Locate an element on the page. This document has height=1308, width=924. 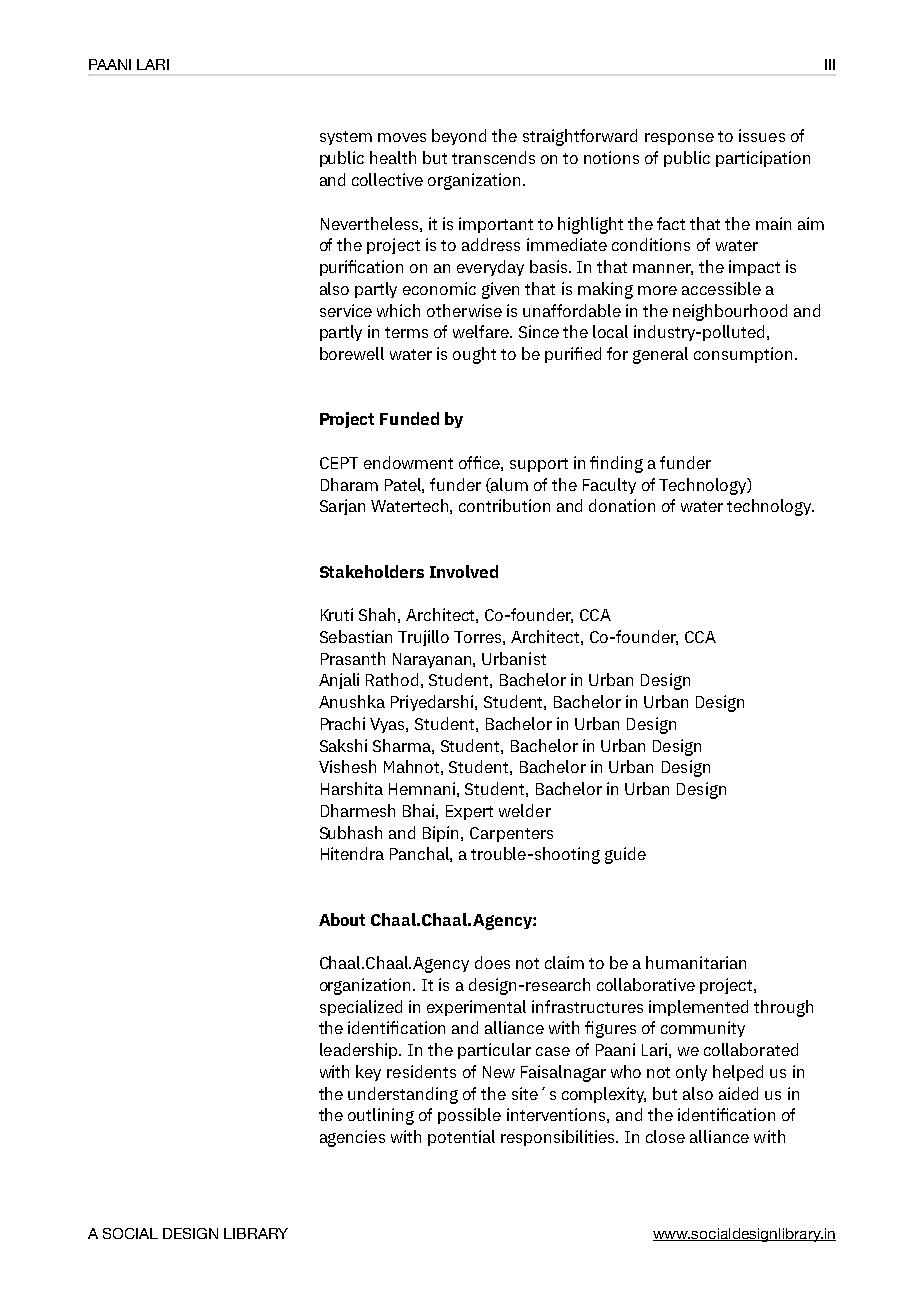
donation is located at coordinates (622, 505).
